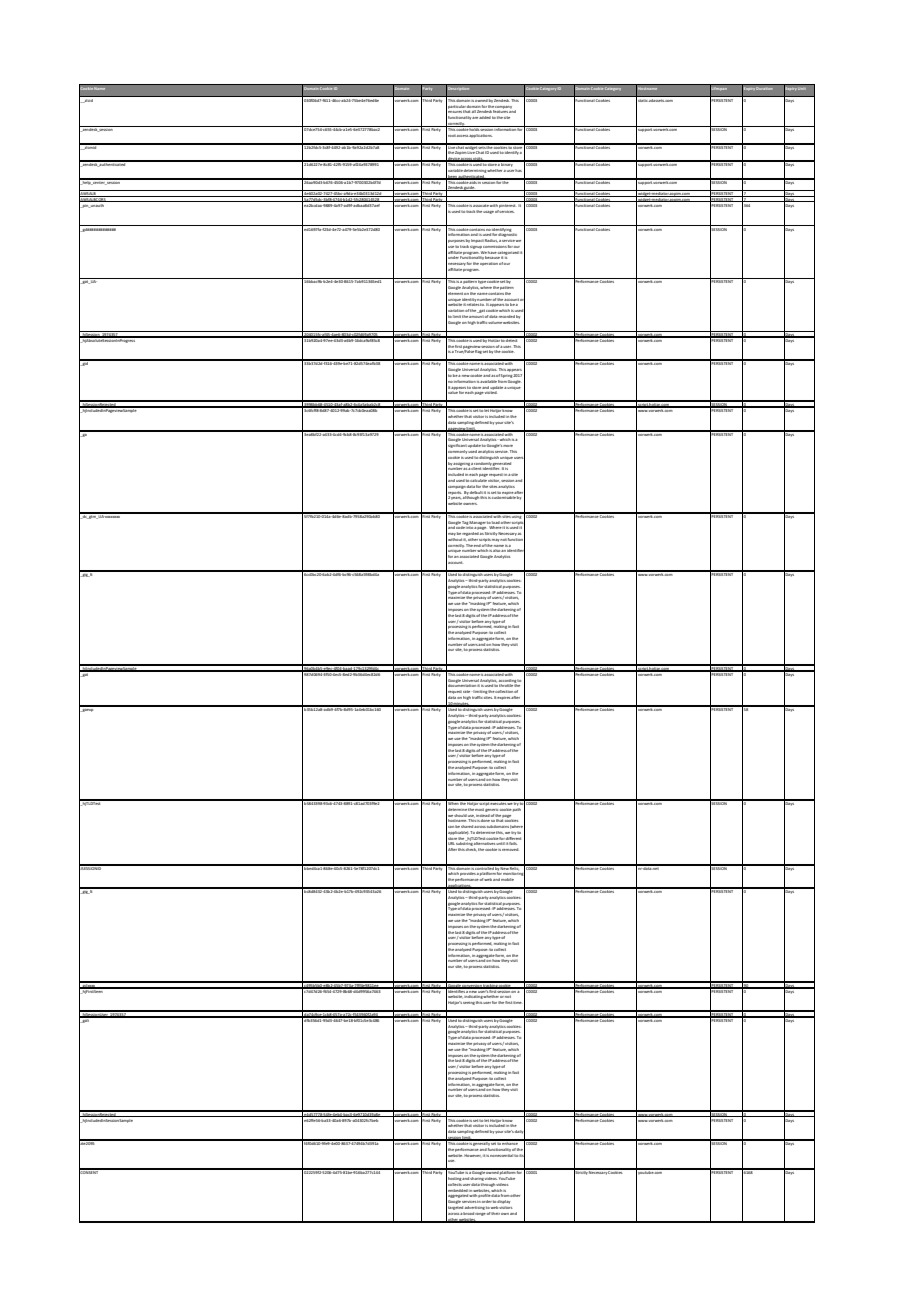  Describe the element at coordinates (504, 1201) in the screenshot. I see `display` at that location.
